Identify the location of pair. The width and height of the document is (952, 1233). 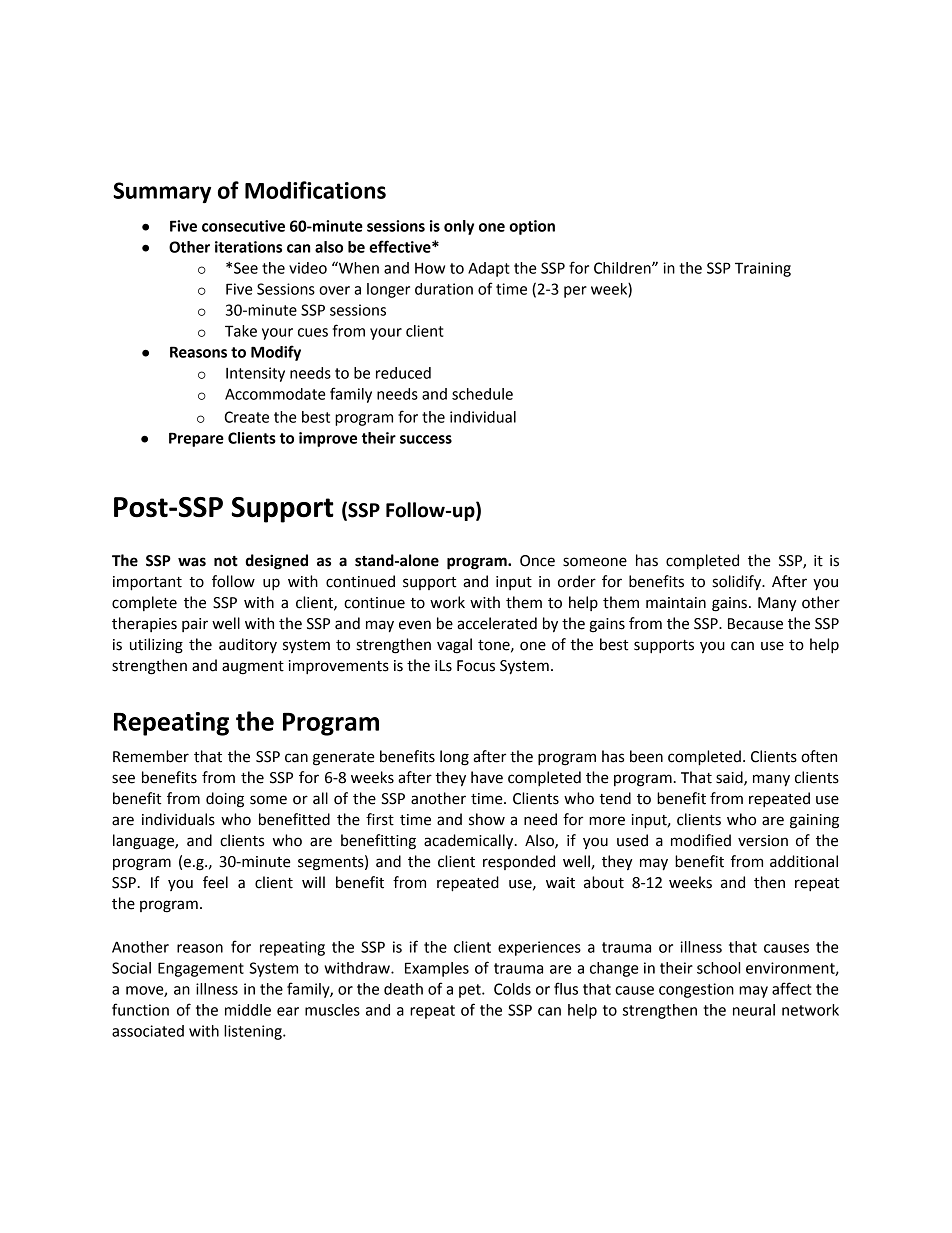
(195, 625).
